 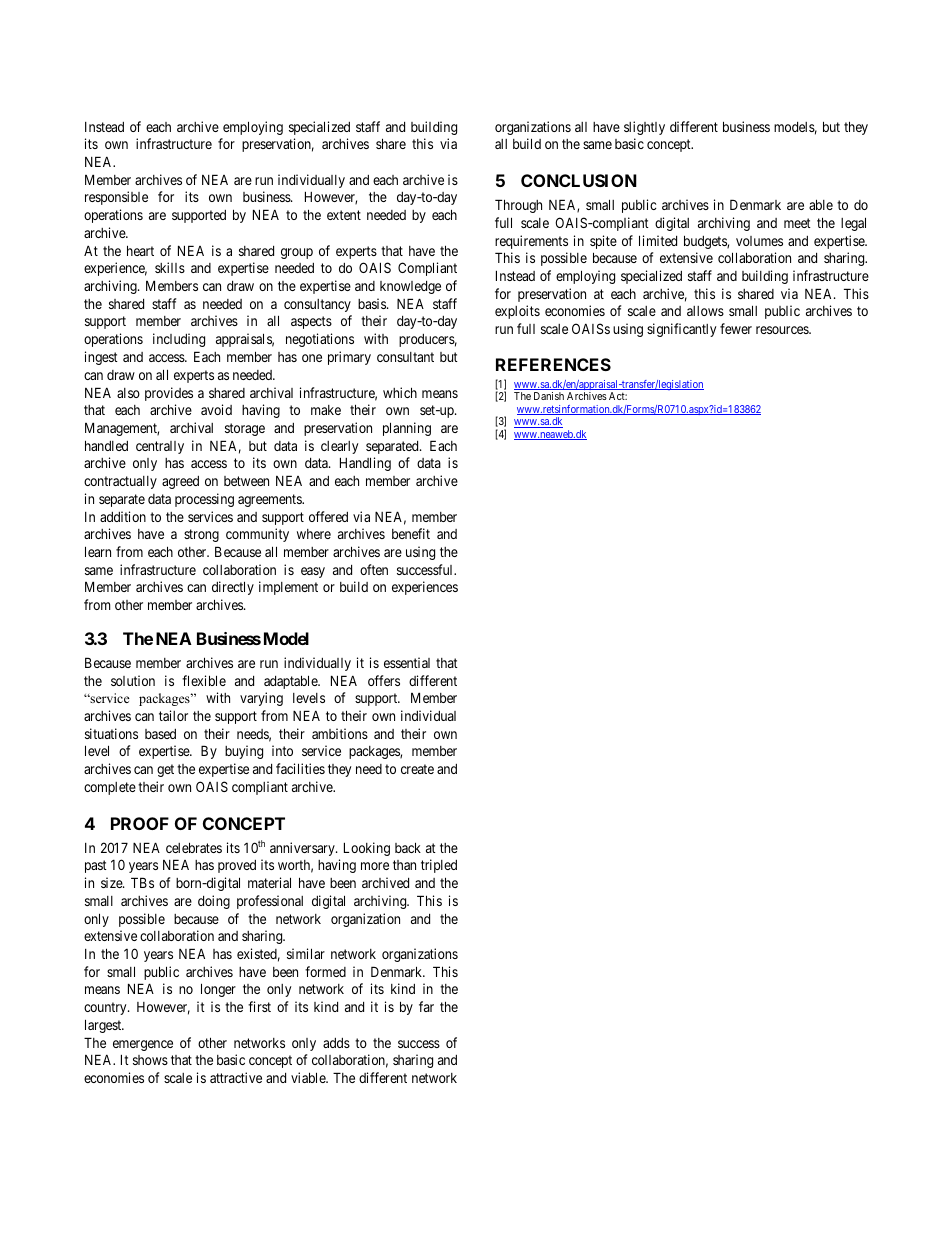 I want to click on back, so click(x=408, y=847).
